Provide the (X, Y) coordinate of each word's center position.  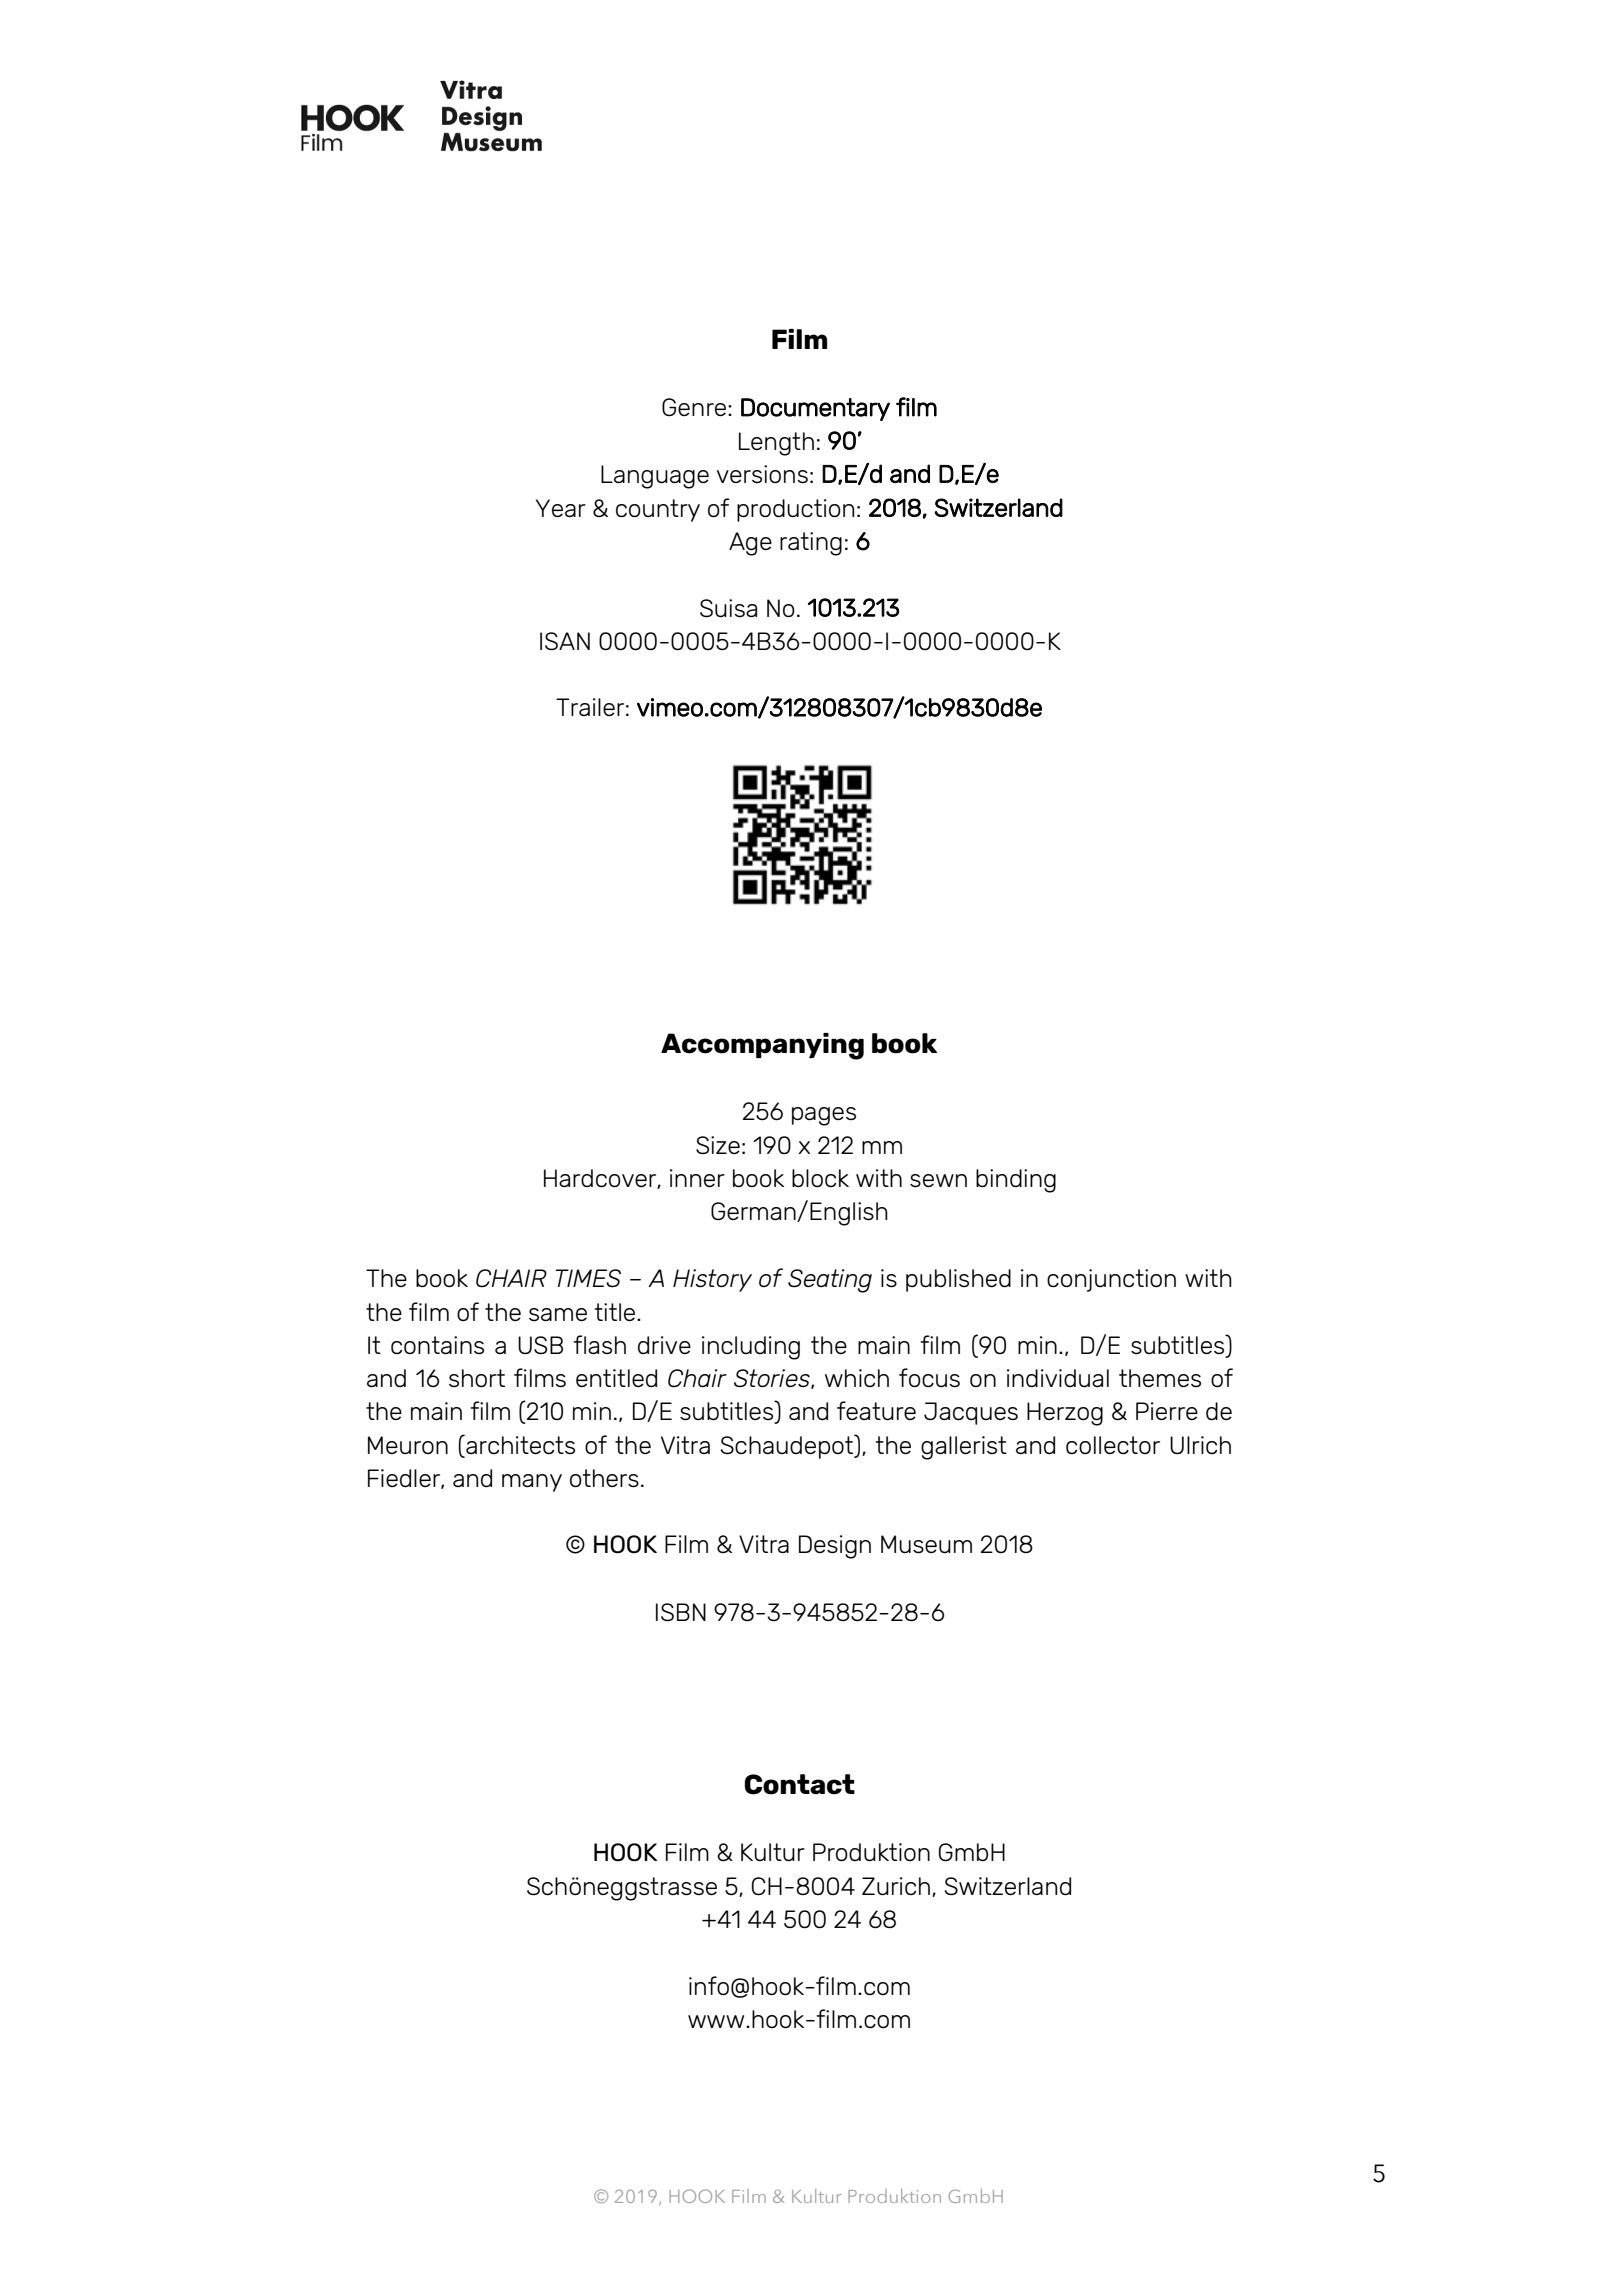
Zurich (896, 1886)
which (857, 1378)
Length (776, 444)
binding (1016, 1181)
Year (561, 508)
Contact (799, 1784)
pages (824, 1116)
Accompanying (762, 1046)
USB (540, 1345)
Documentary (815, 409)
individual (1058, 1378)
